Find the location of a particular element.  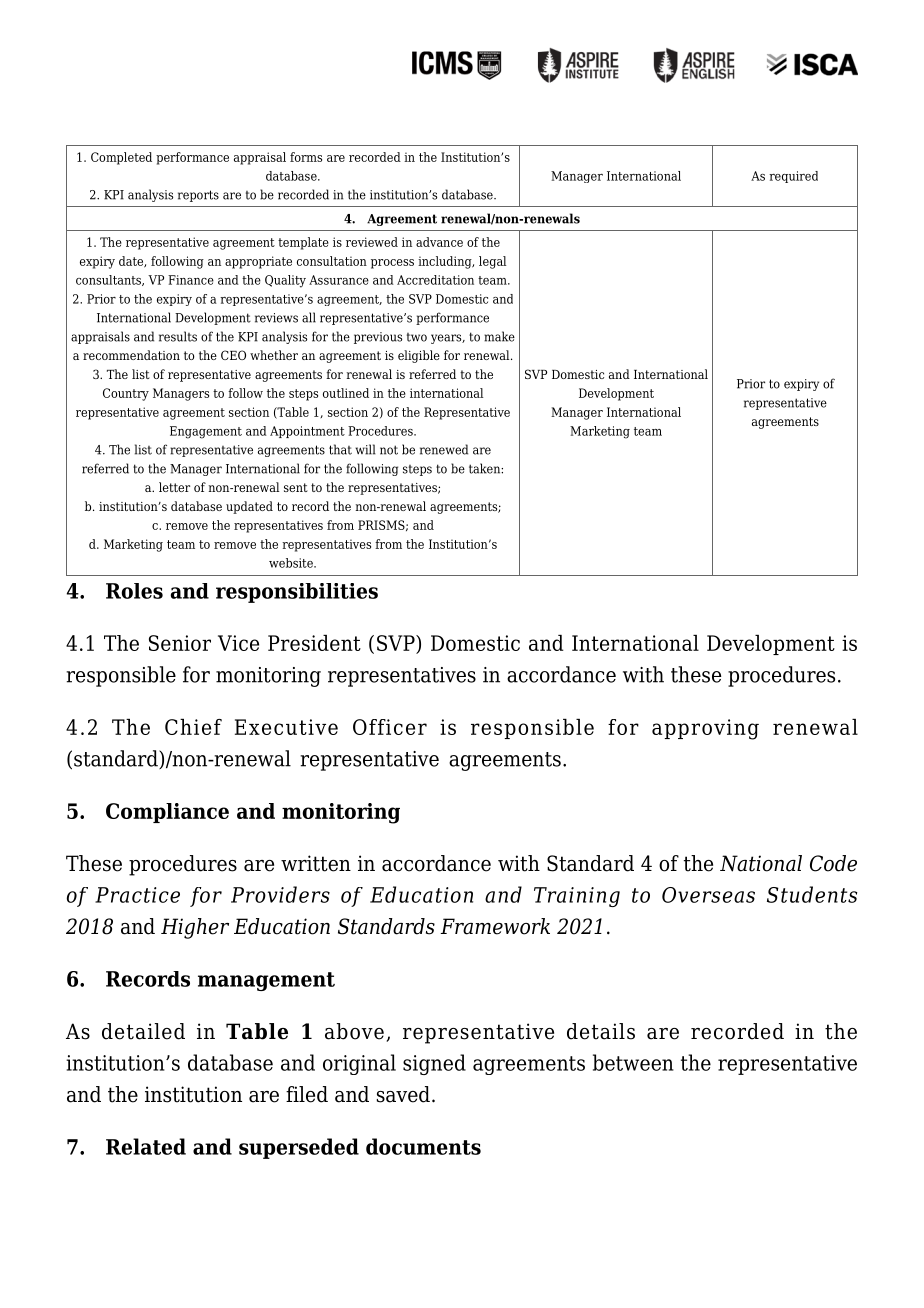

reports is located at coordinates (198, 196).
